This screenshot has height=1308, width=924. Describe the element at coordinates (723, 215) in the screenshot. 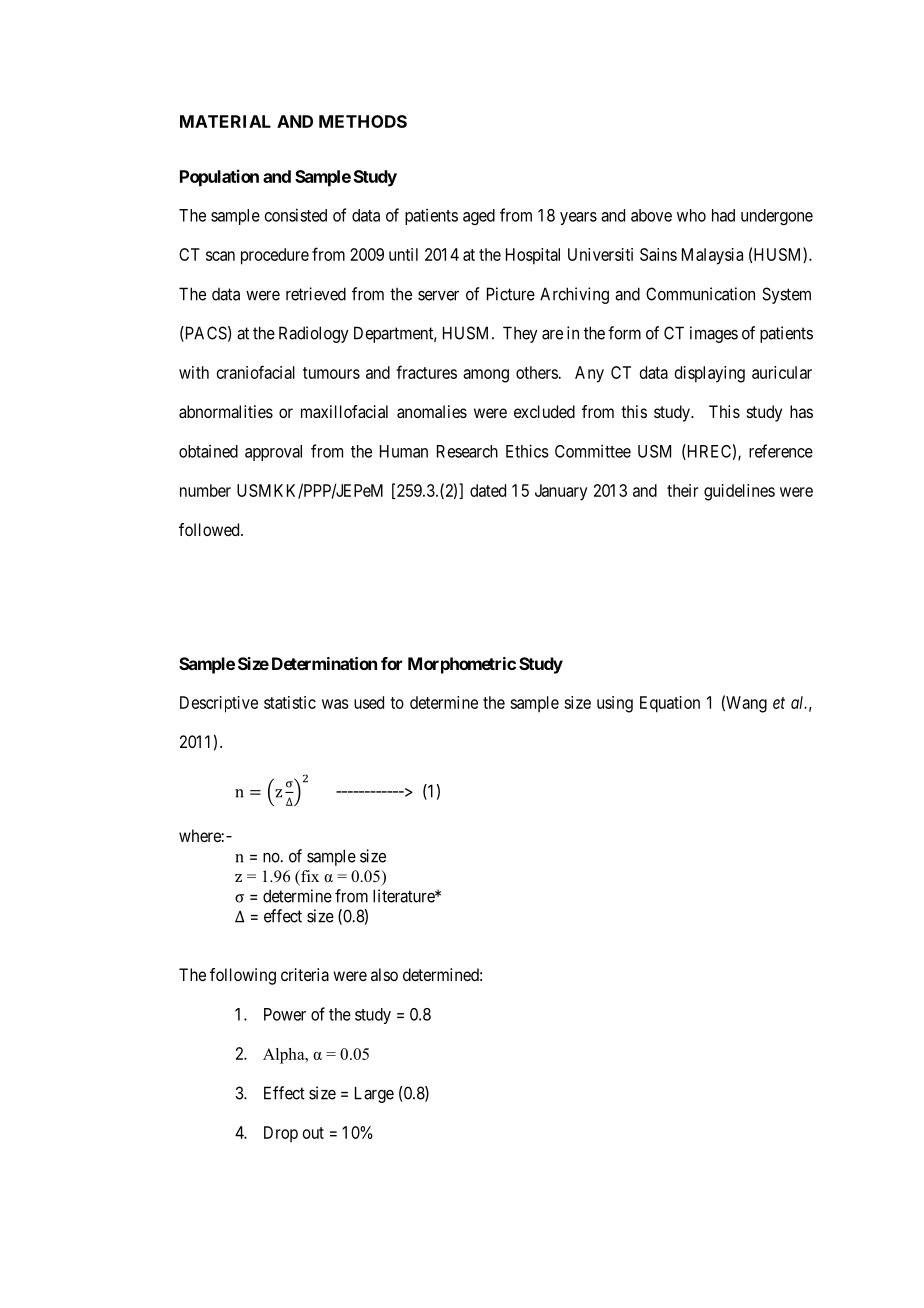

I see `had` at that location.
